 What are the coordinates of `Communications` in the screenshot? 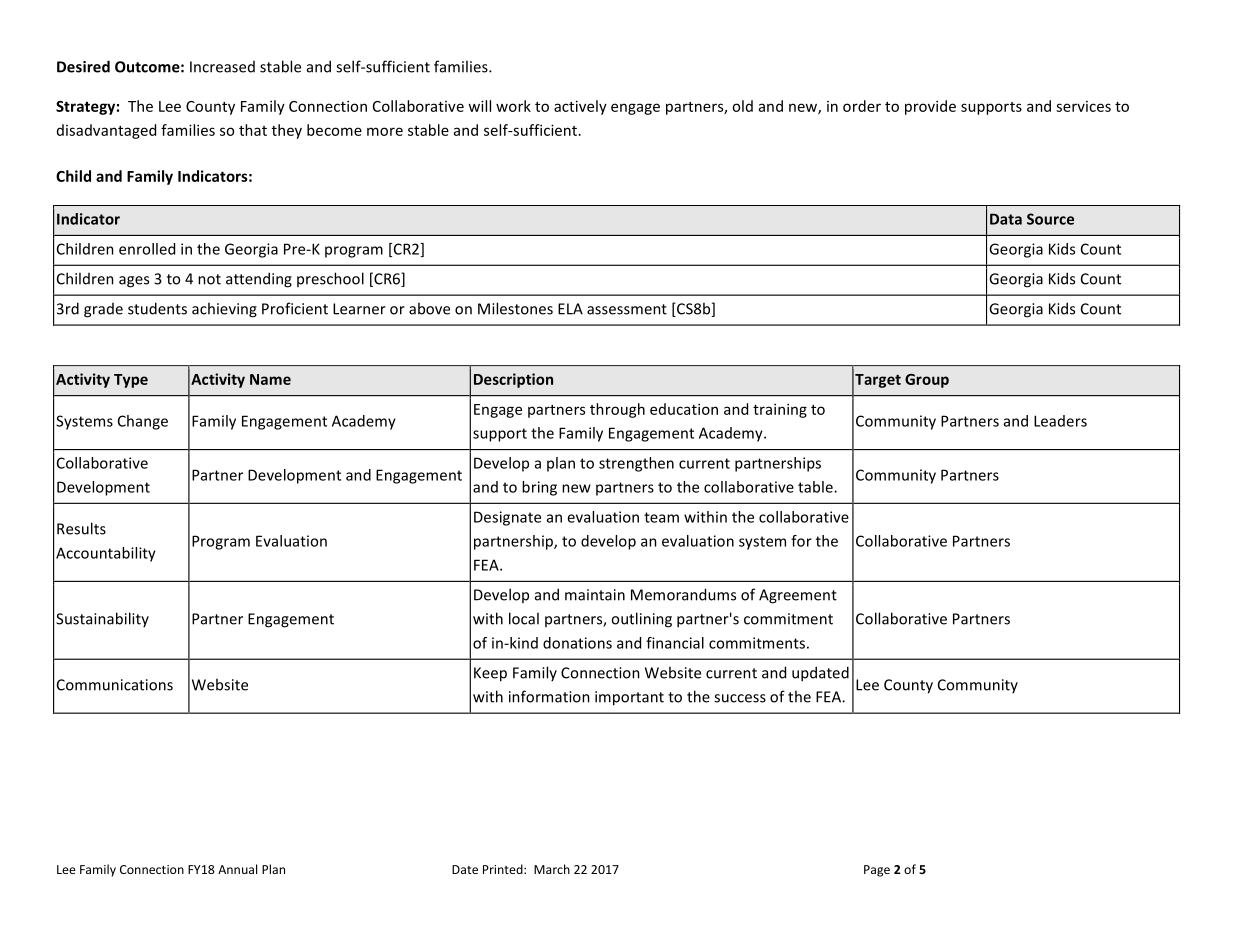 It's located at (115, 685).
